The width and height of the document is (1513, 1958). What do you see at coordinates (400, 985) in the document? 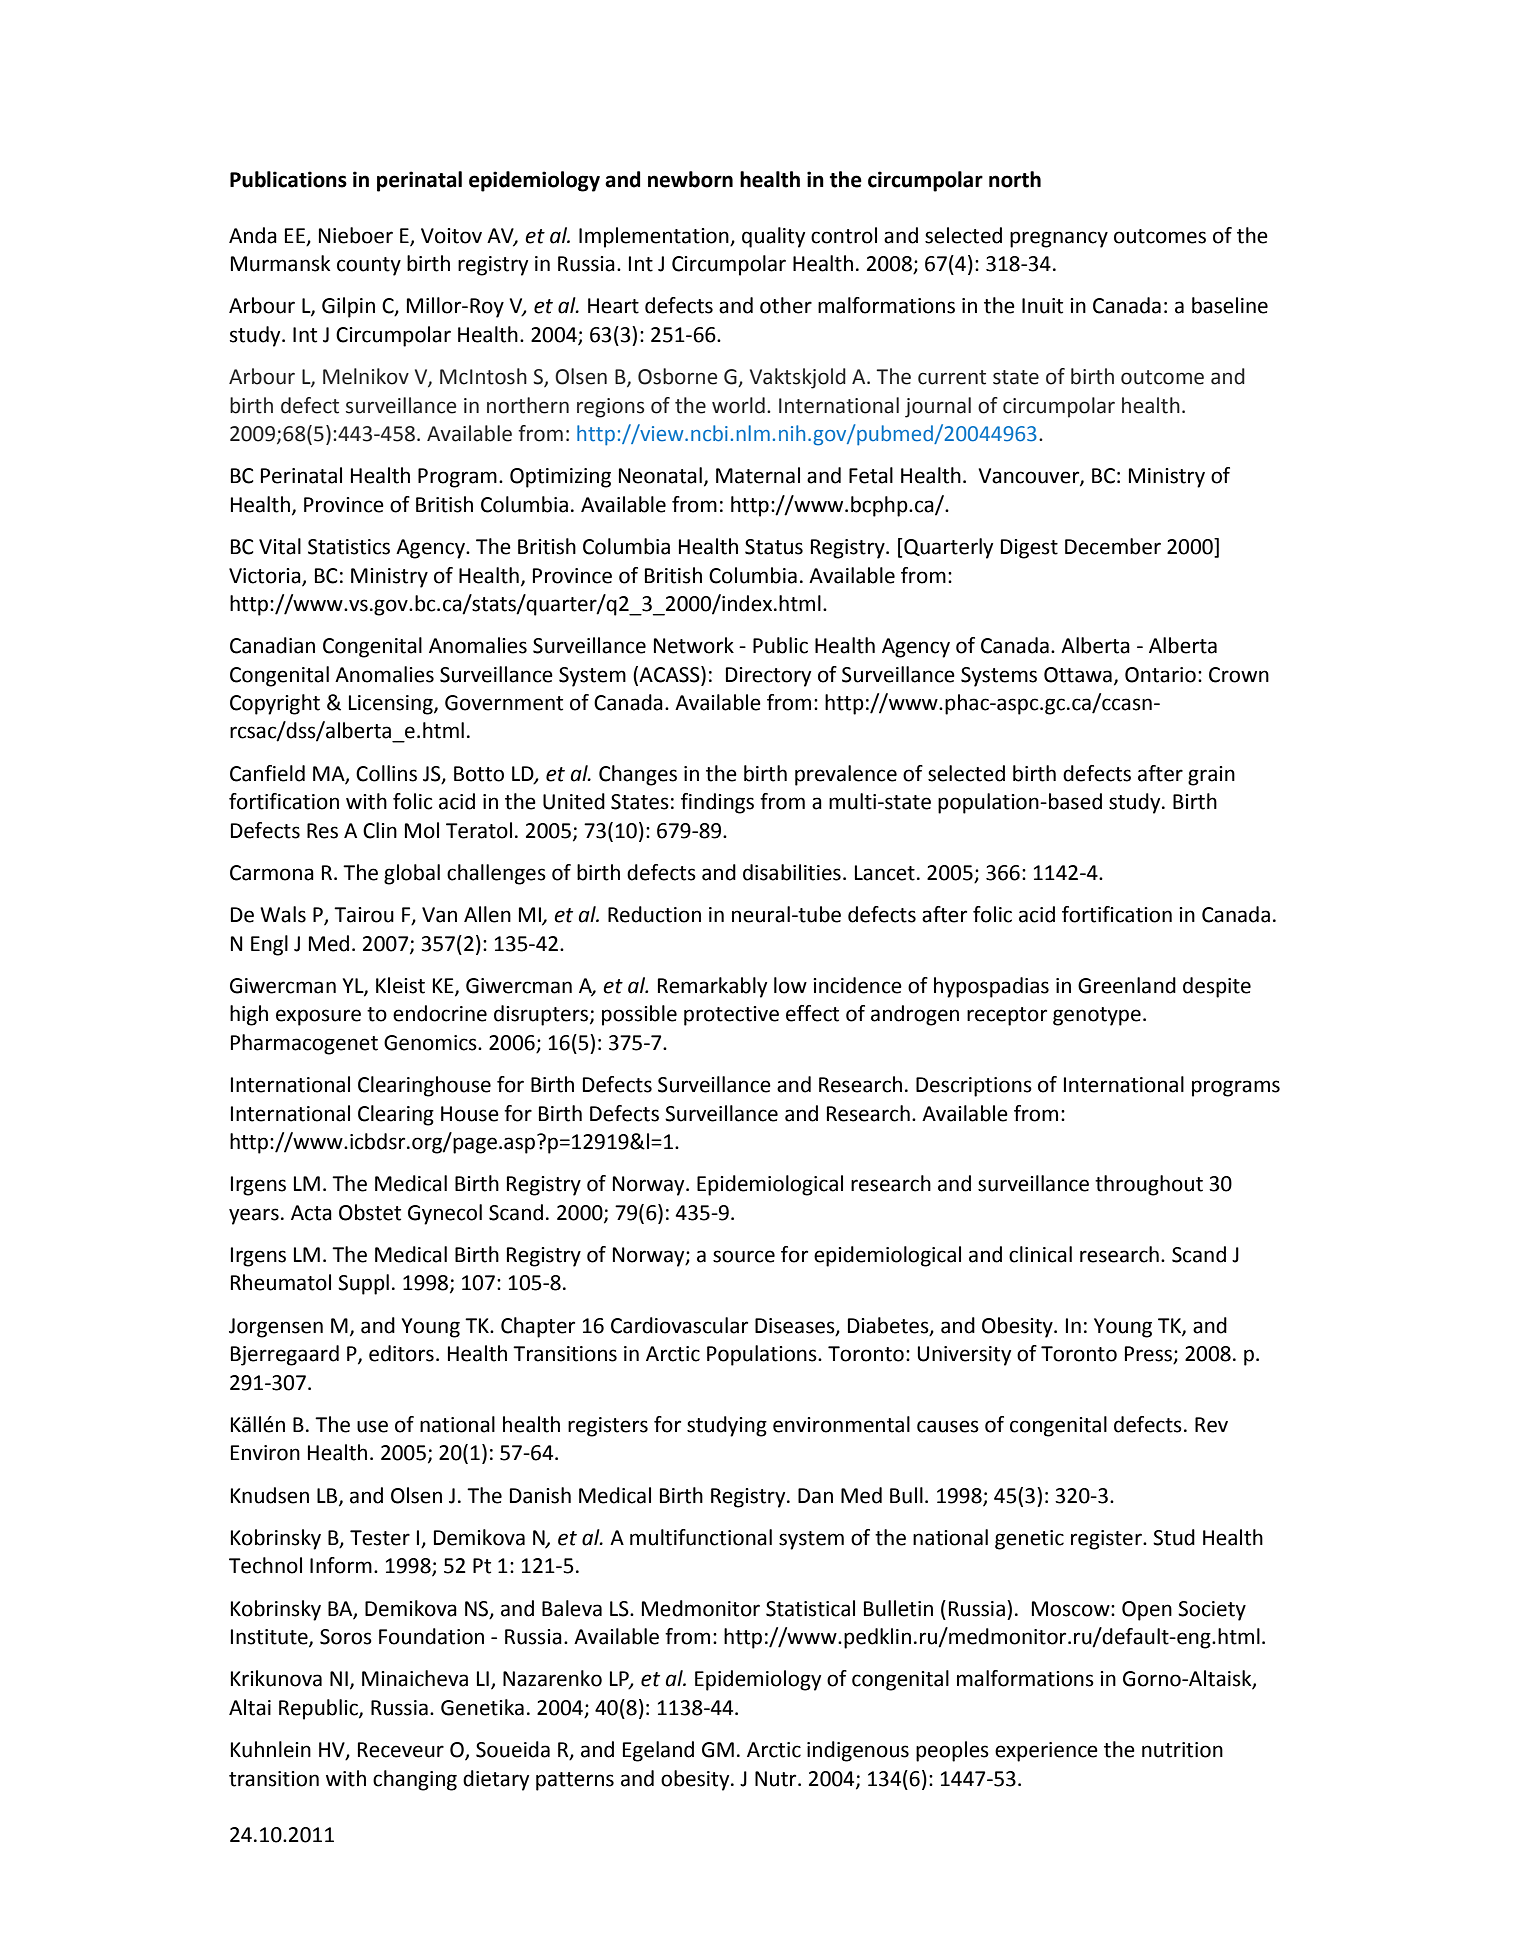
I see `Kleist` at bounding box center [400, 985].
